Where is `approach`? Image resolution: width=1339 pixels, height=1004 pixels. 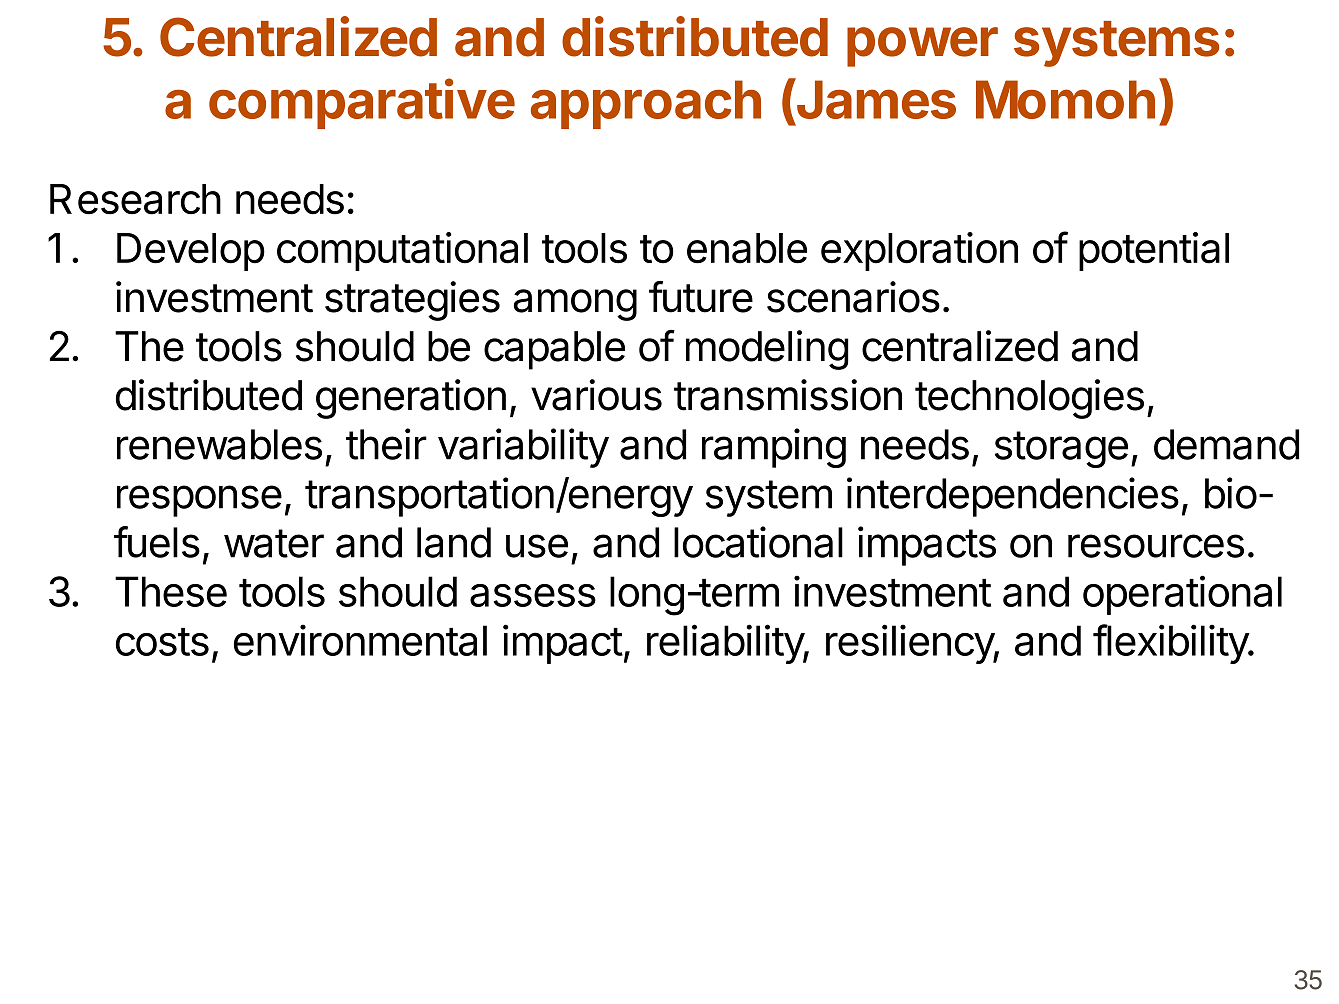
approach is located at coordinates (646, 104).
